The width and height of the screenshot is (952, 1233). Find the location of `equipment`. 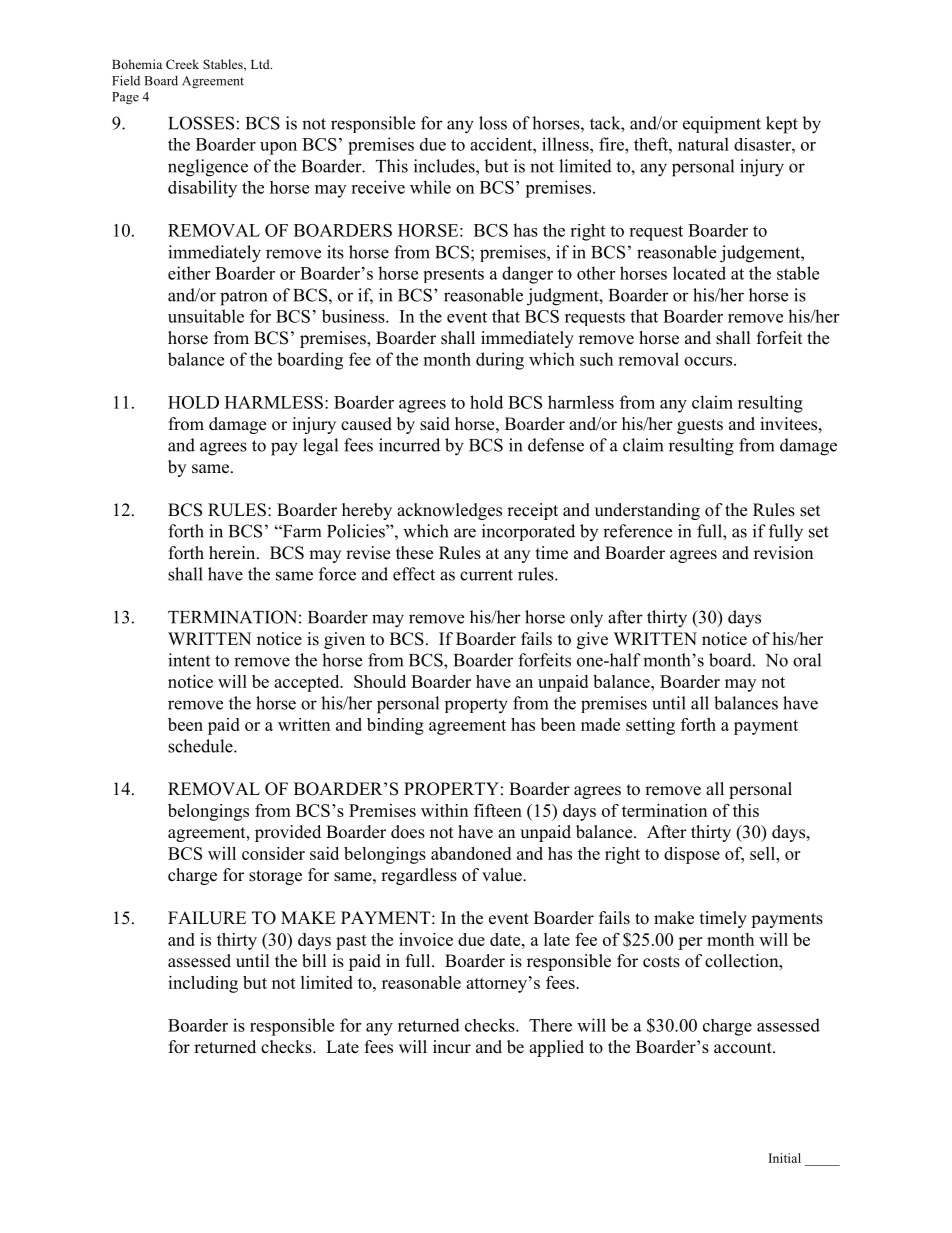

equipment is located at coordinates (722, 125).
